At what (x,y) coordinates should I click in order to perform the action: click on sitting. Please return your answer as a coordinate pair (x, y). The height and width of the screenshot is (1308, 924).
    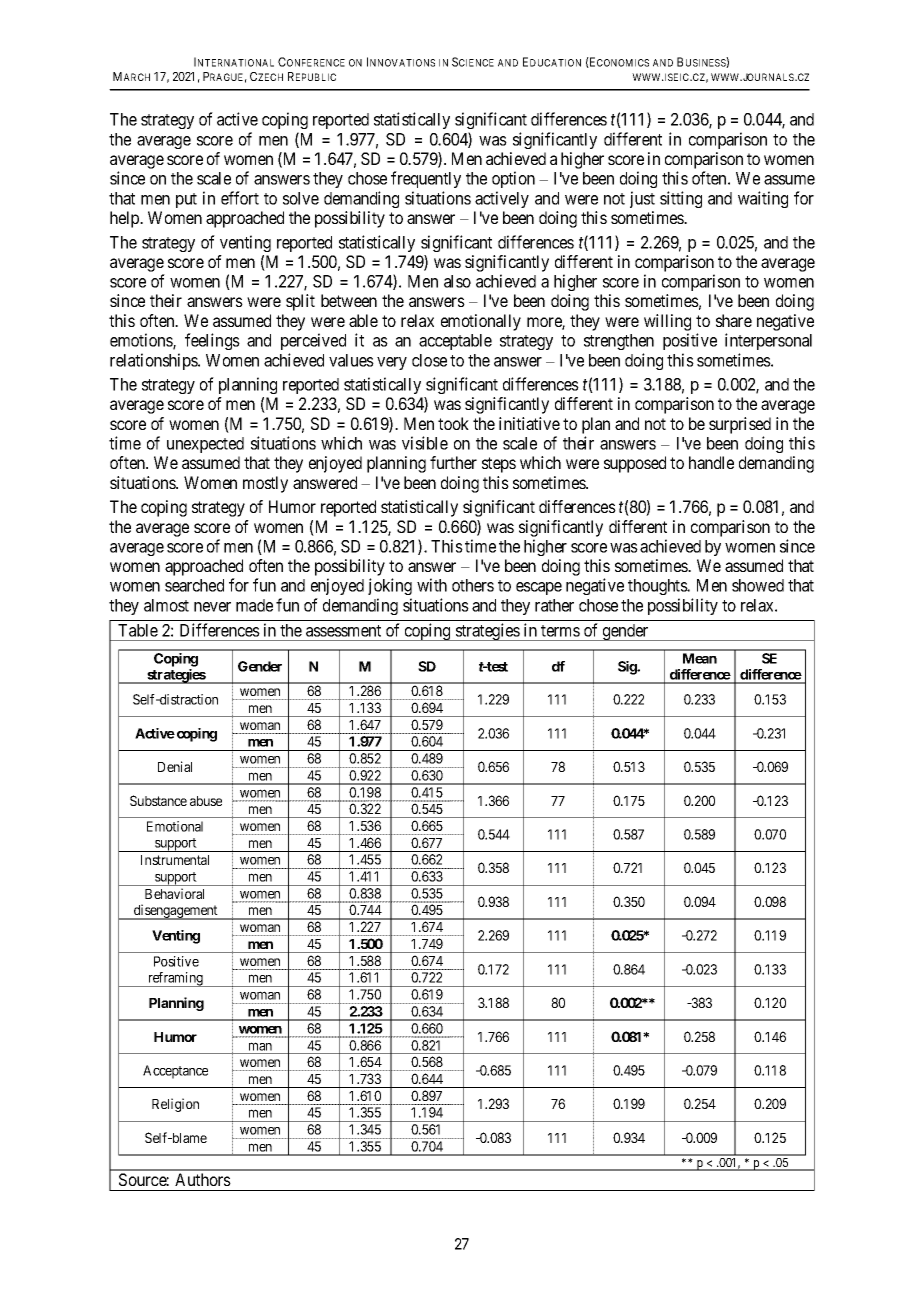
    Looking at the image, I should click on (681, 199).
